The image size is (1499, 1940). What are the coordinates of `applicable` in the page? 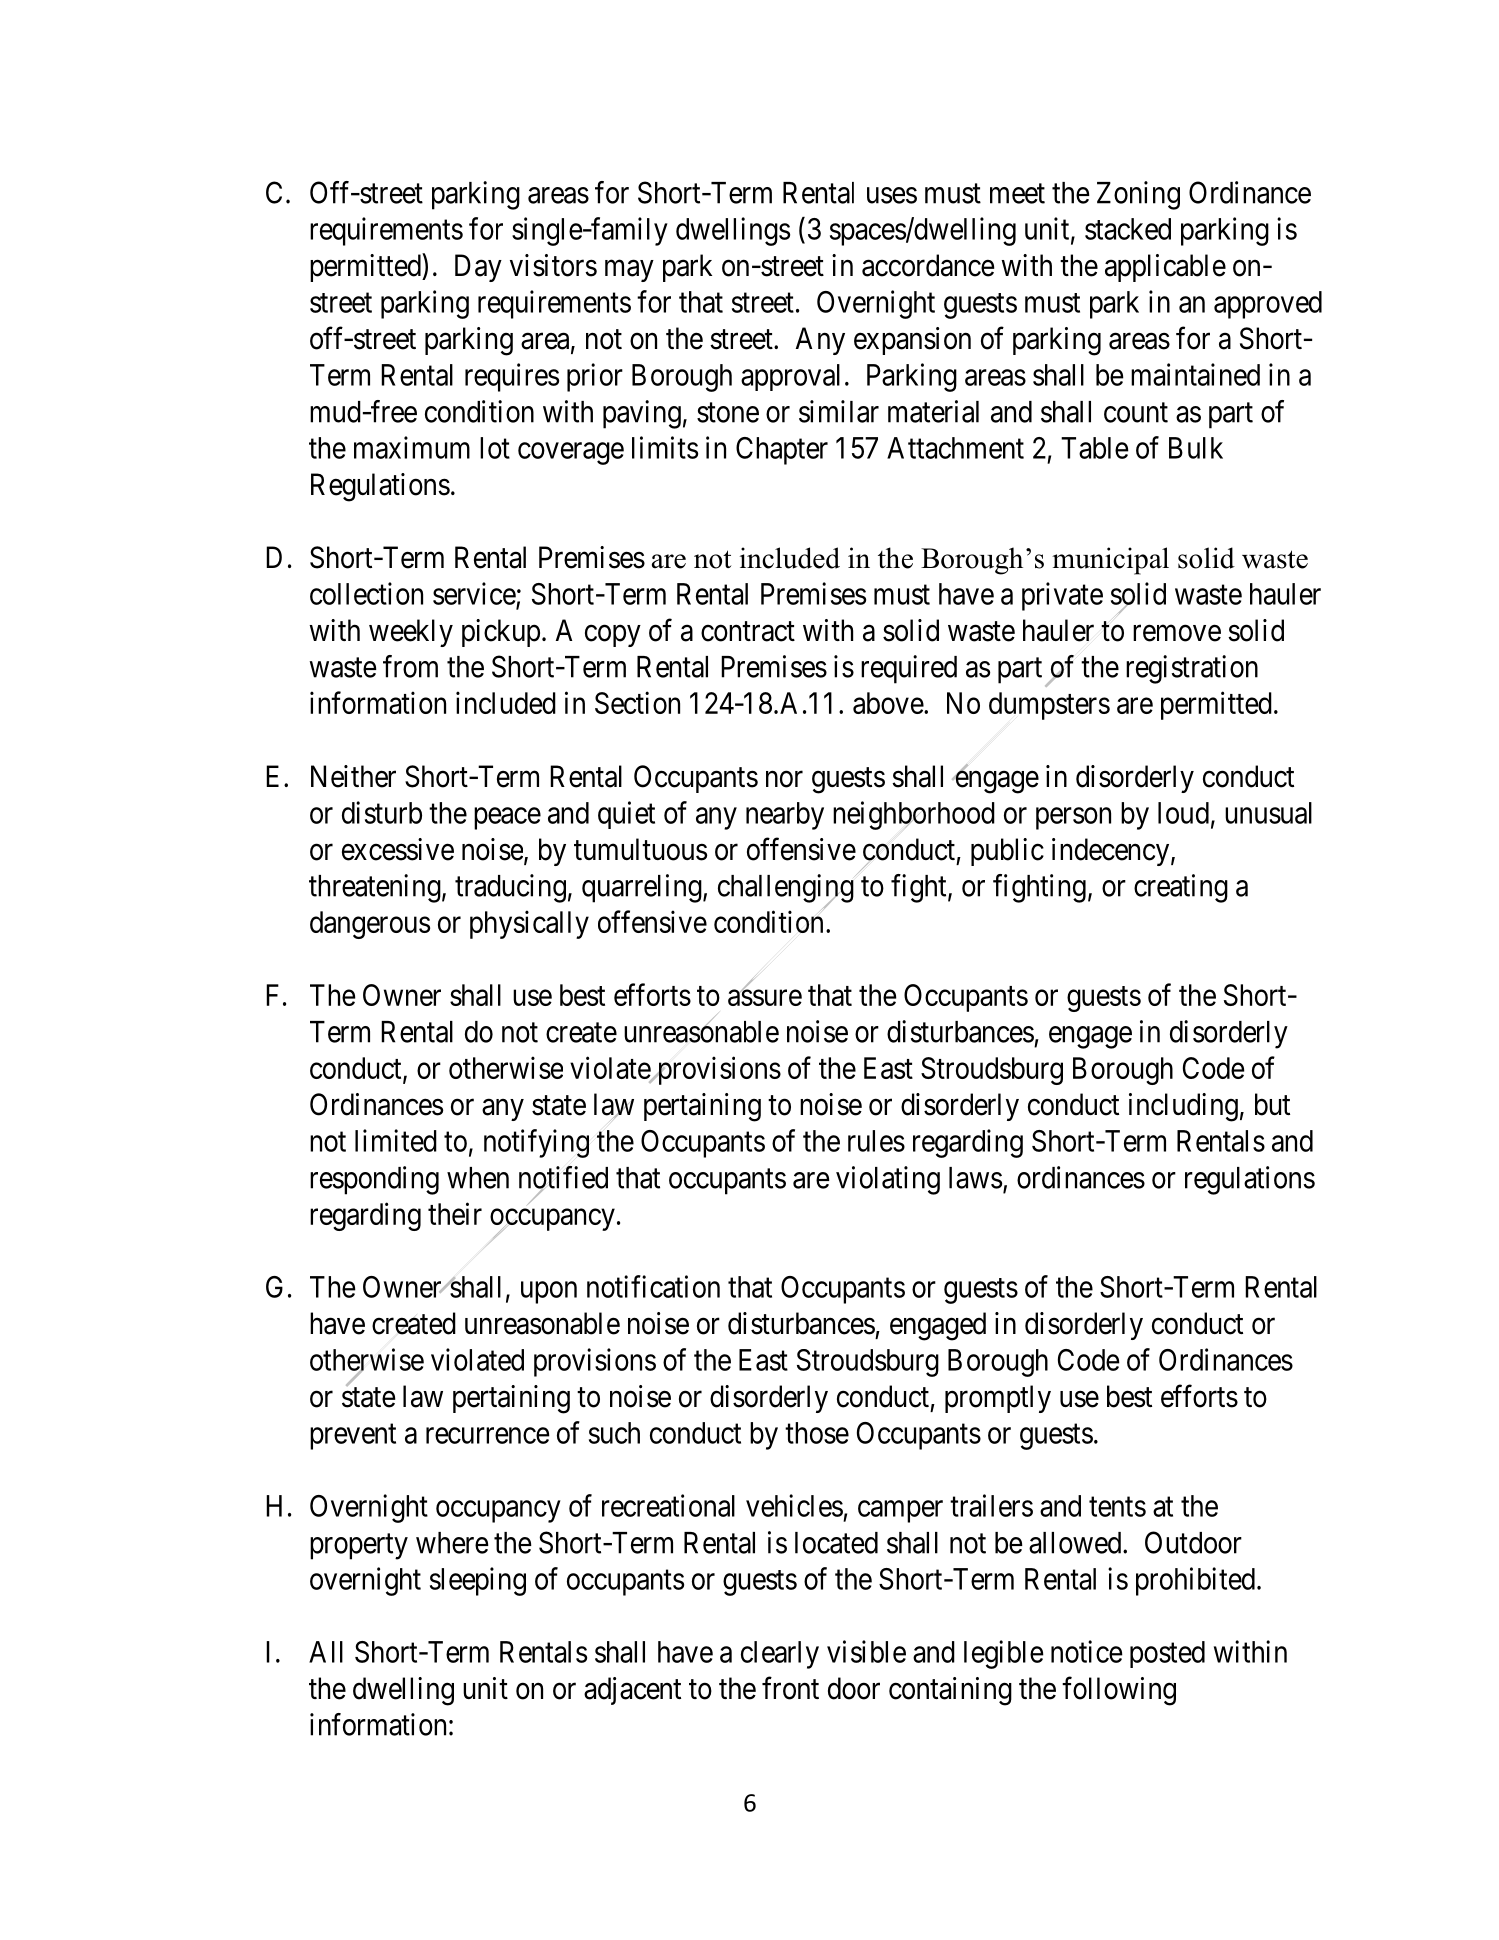 It's located at (1165, 268).
